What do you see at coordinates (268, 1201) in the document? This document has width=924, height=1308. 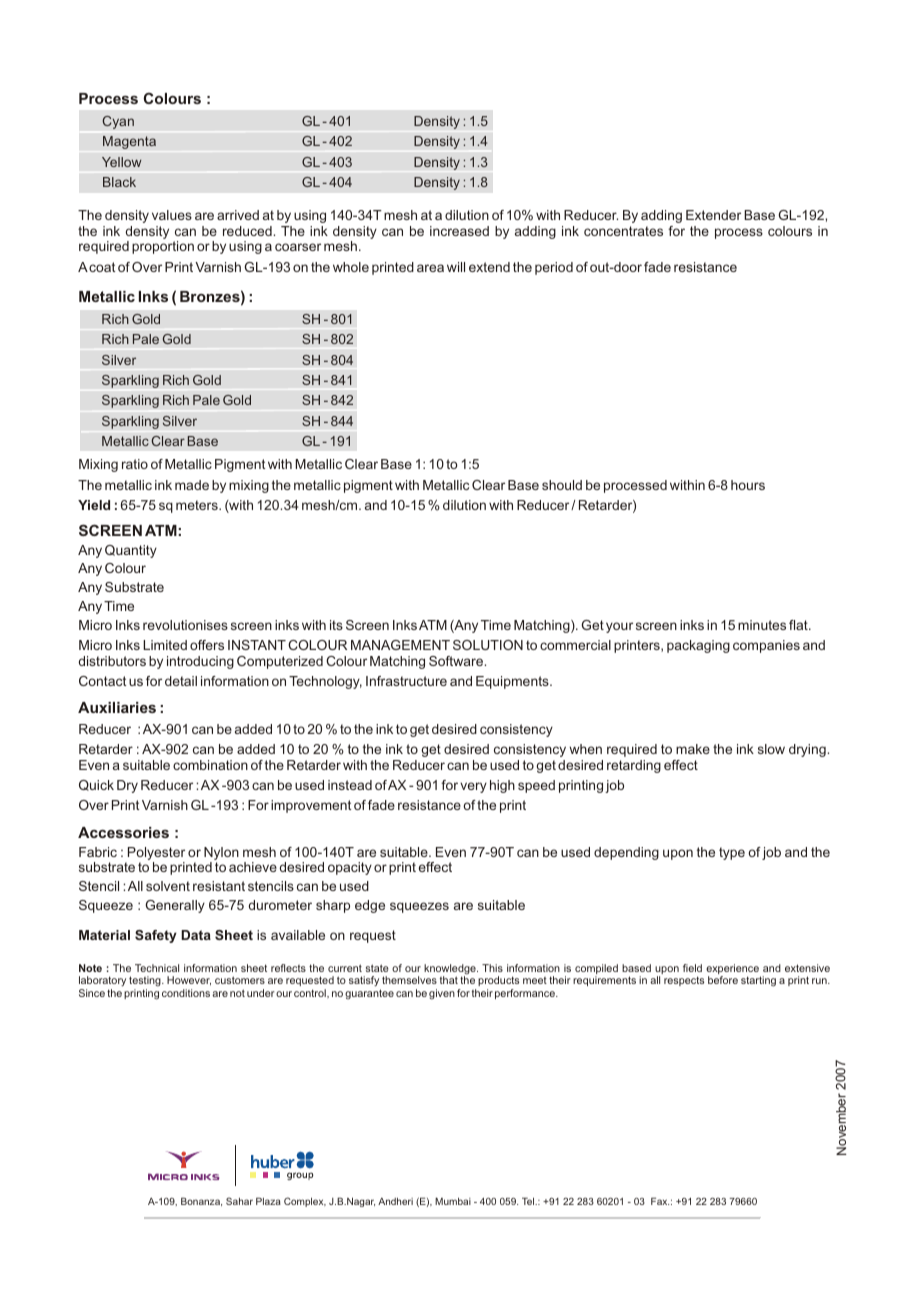 I see `Plaza` at bounding box center [268, 1201].
